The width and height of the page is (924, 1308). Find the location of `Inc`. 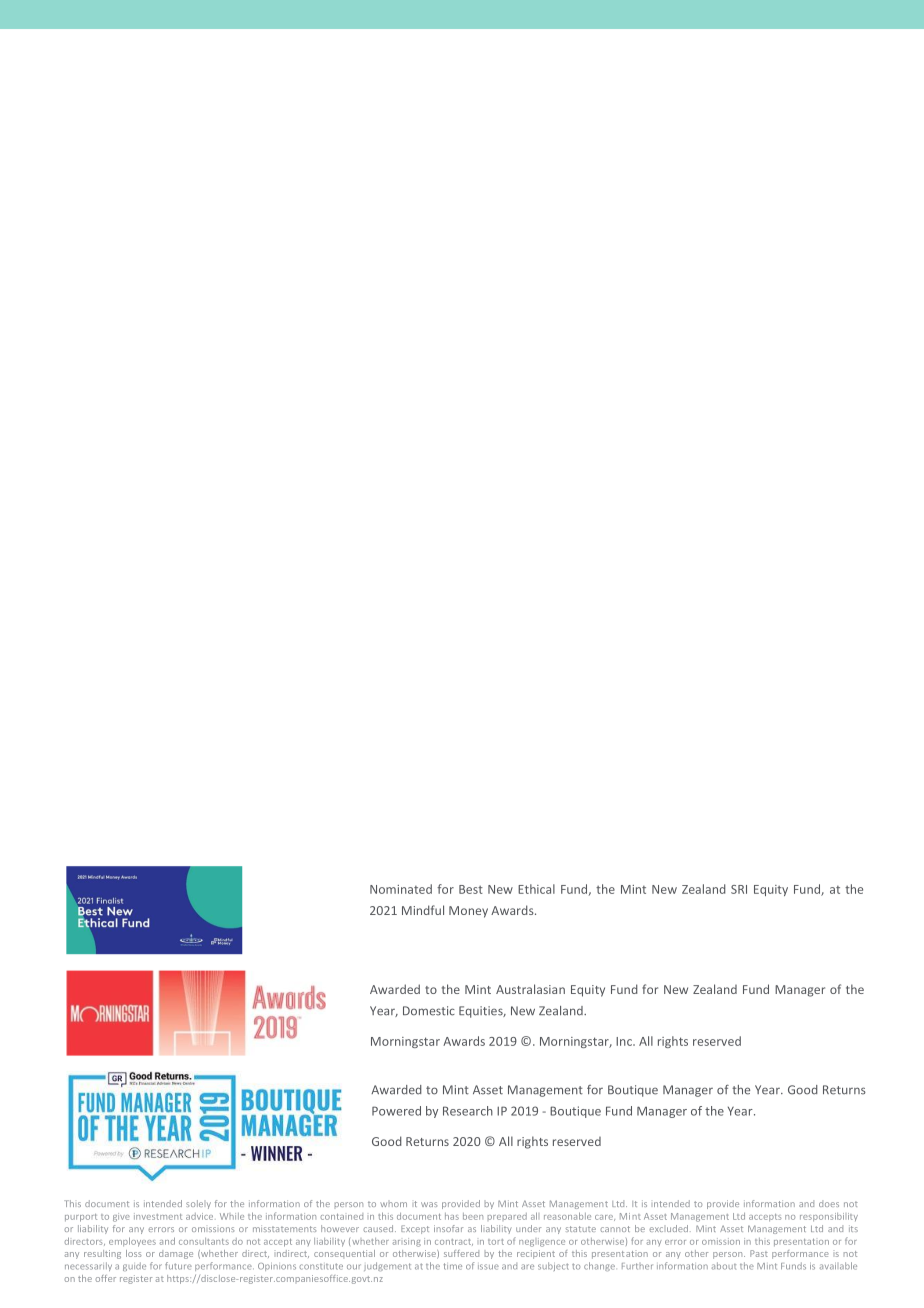

Inc is located at coordinates (625, 1041).
